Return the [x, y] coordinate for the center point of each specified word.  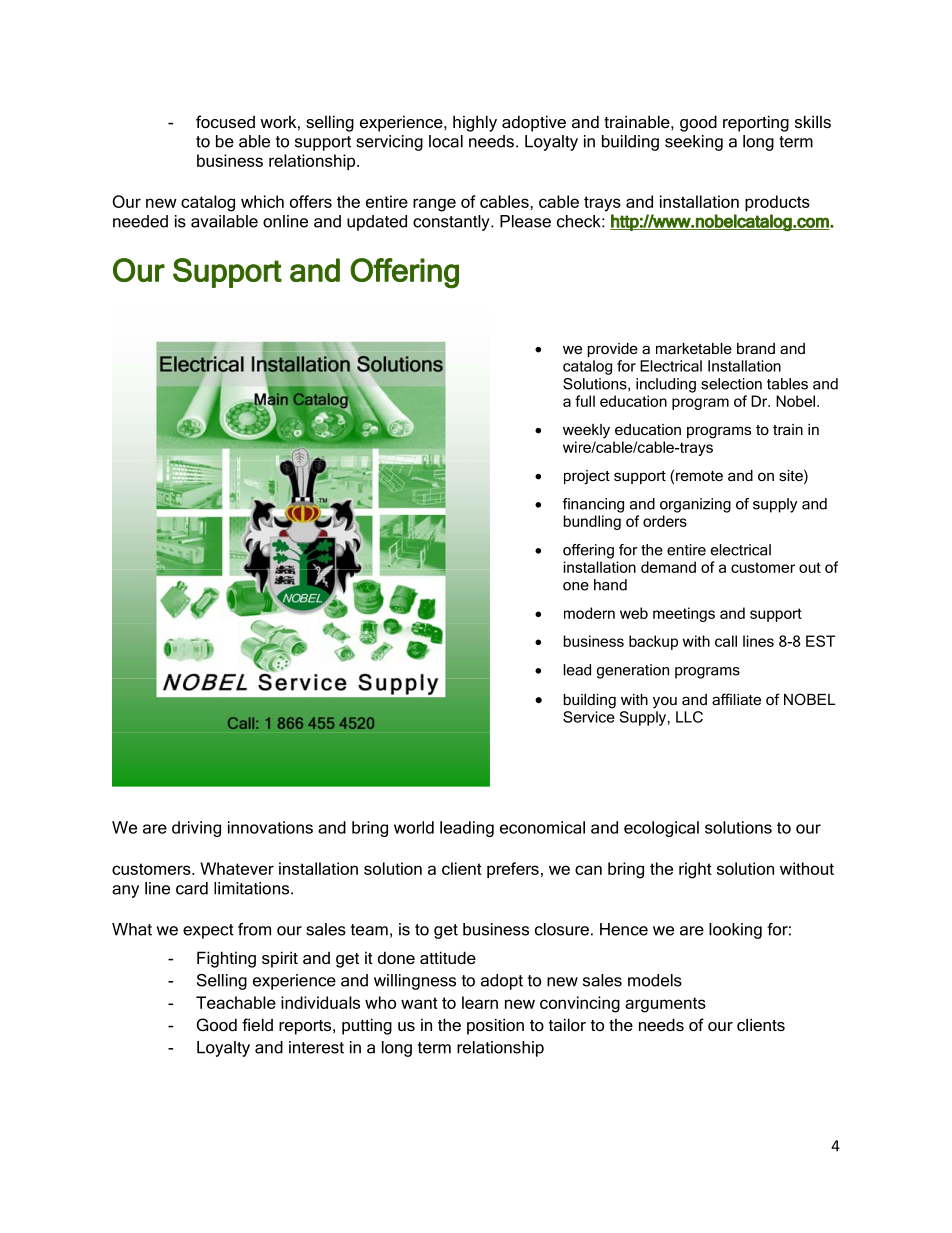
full [585, 401]
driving [196, 829]
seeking [694, 143]
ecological [661, 829]
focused [225, 121]
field [257, 1024]
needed [140, 221]
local [446, 141]
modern [589, 613]
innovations [270, 827]
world [414, 827]
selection [731, 384]
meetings [684, 614]
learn [480, 1002]
